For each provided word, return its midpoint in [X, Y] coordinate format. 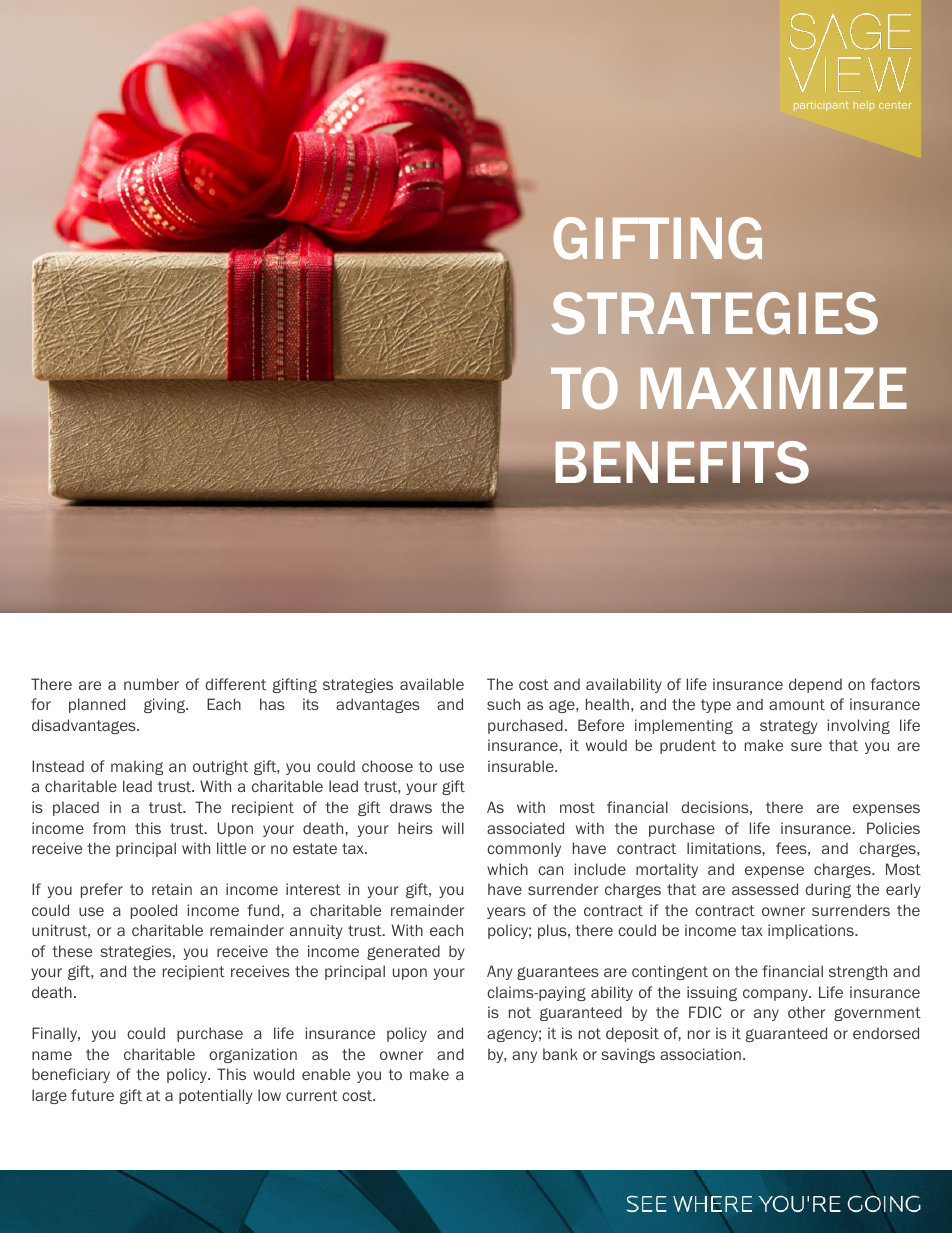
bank [560, 1054]
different [235, 684]
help [864, 106]
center [895, 105]
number [151, 684]
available [432, 684]
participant [821, 106]
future [92, 1095]
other [806, 1012]
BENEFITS [682, 462]
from [109, 828]
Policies [893, 828]
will [453, 828]
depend [815, 685]
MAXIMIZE [773, 388]
